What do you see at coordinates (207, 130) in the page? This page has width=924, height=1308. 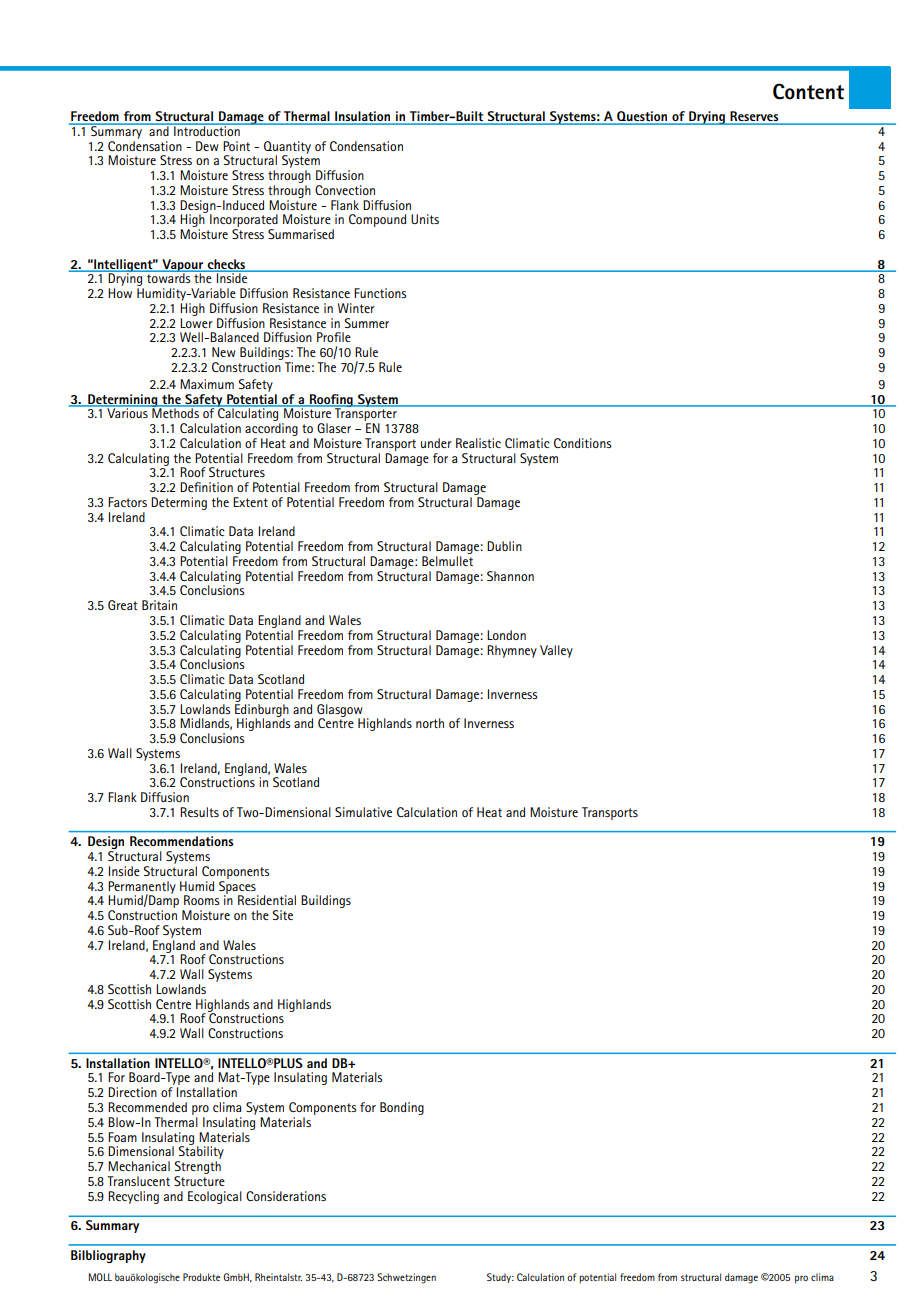 I see `Introduction` at bounding box center [207, 130].
